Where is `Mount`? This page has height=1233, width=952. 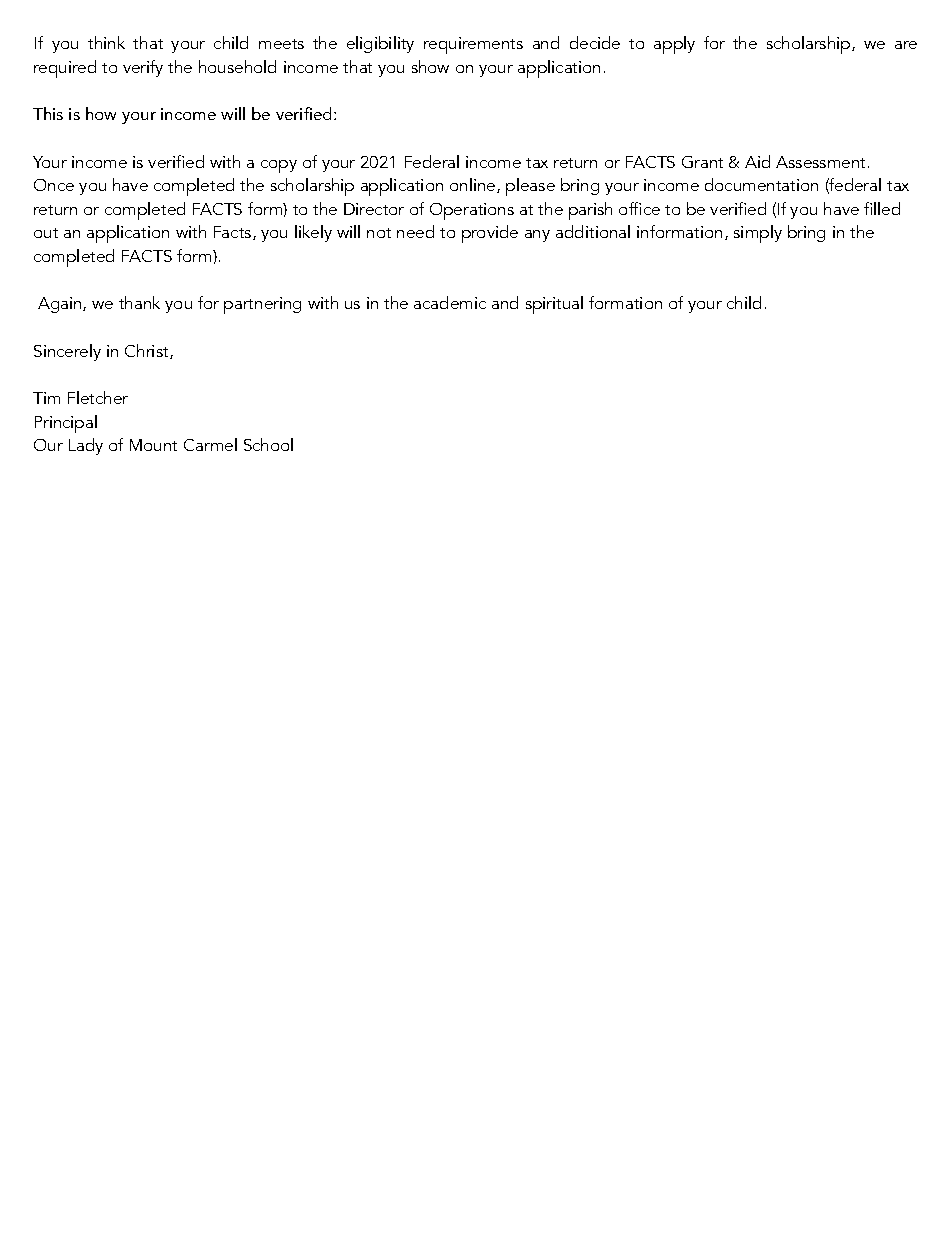
Mount is located at coordinates (153, 445).
